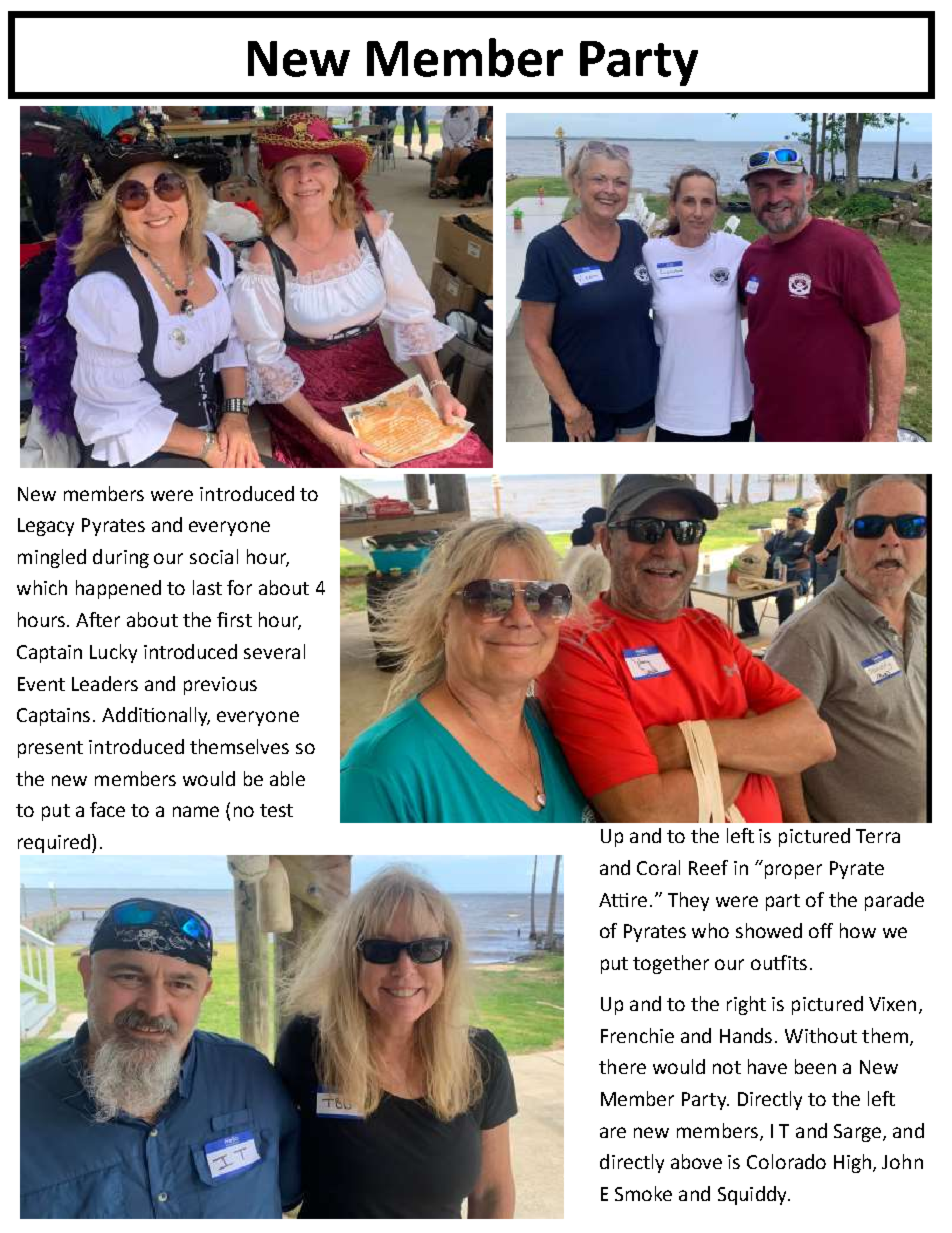 The width and height of the page is (952, 1233). Describe the element at coordinates (613, 1132) in the page. I see `are` at that location.
